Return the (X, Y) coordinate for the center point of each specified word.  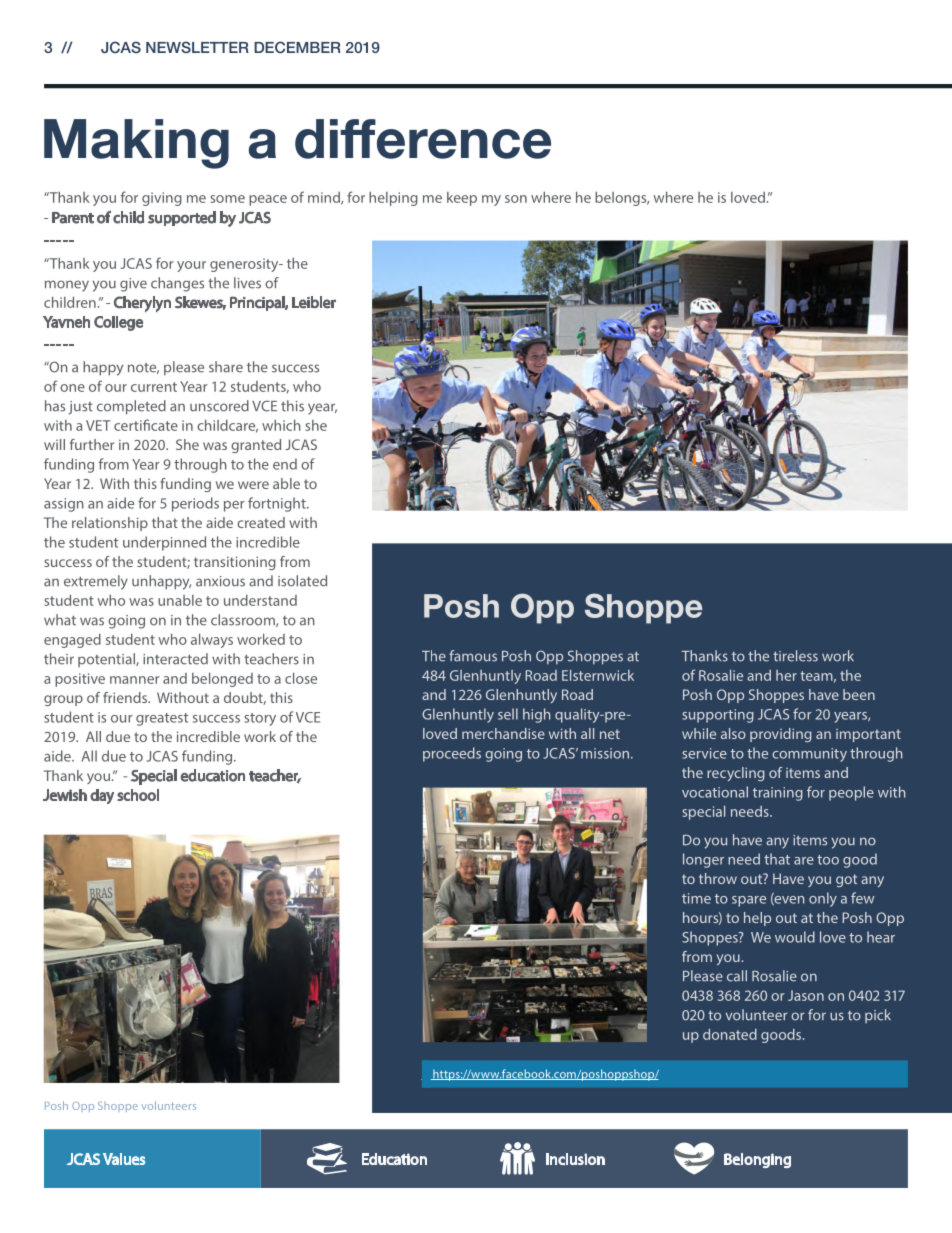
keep (462, 199)
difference (423, 139)
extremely (96, 582)
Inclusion (575, 1159)
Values (124, 1159)
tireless (795, 656)
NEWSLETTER (197, 47)
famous (473, 656)
